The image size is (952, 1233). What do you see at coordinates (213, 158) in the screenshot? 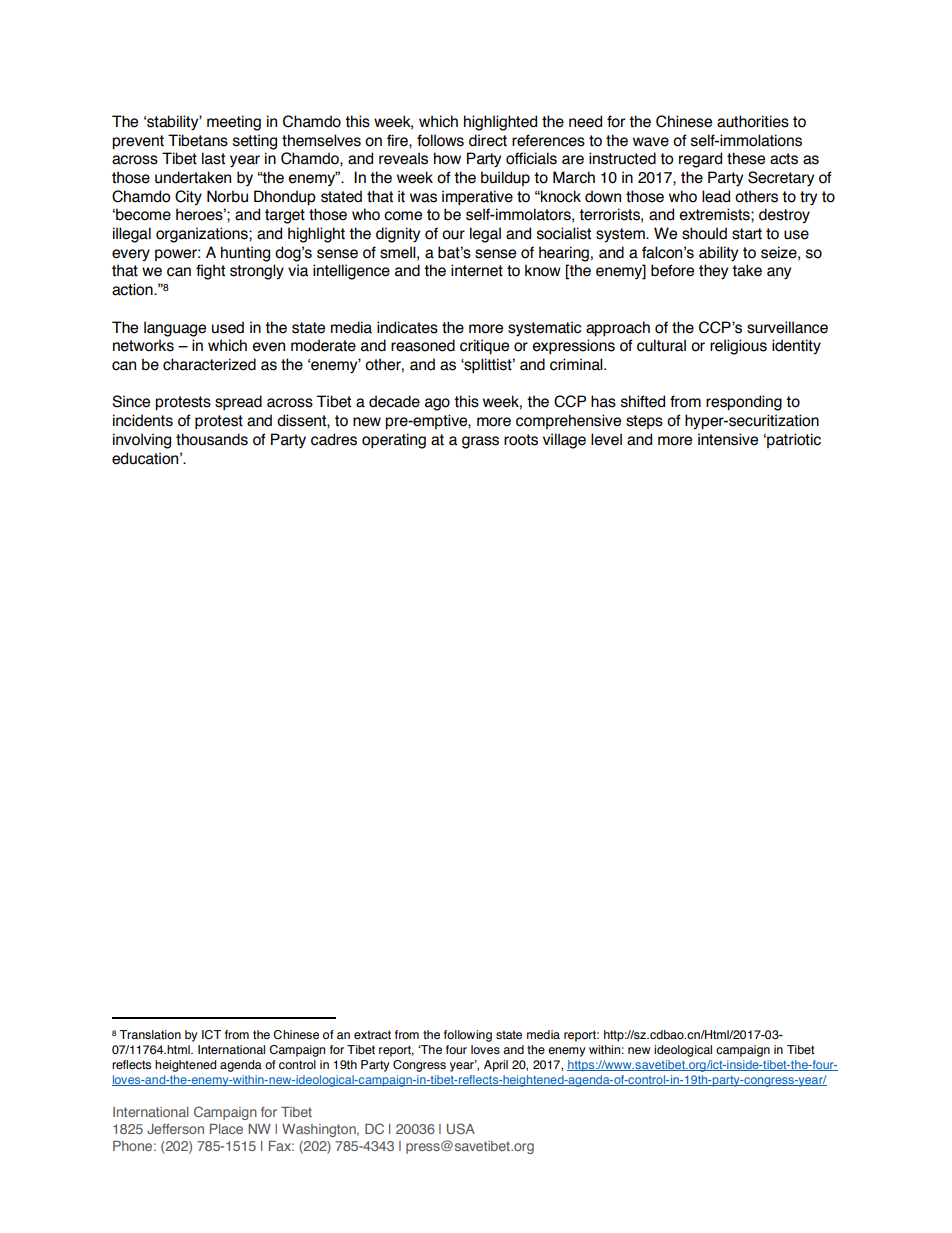
I see `last` at bounding box center [213, 158].
